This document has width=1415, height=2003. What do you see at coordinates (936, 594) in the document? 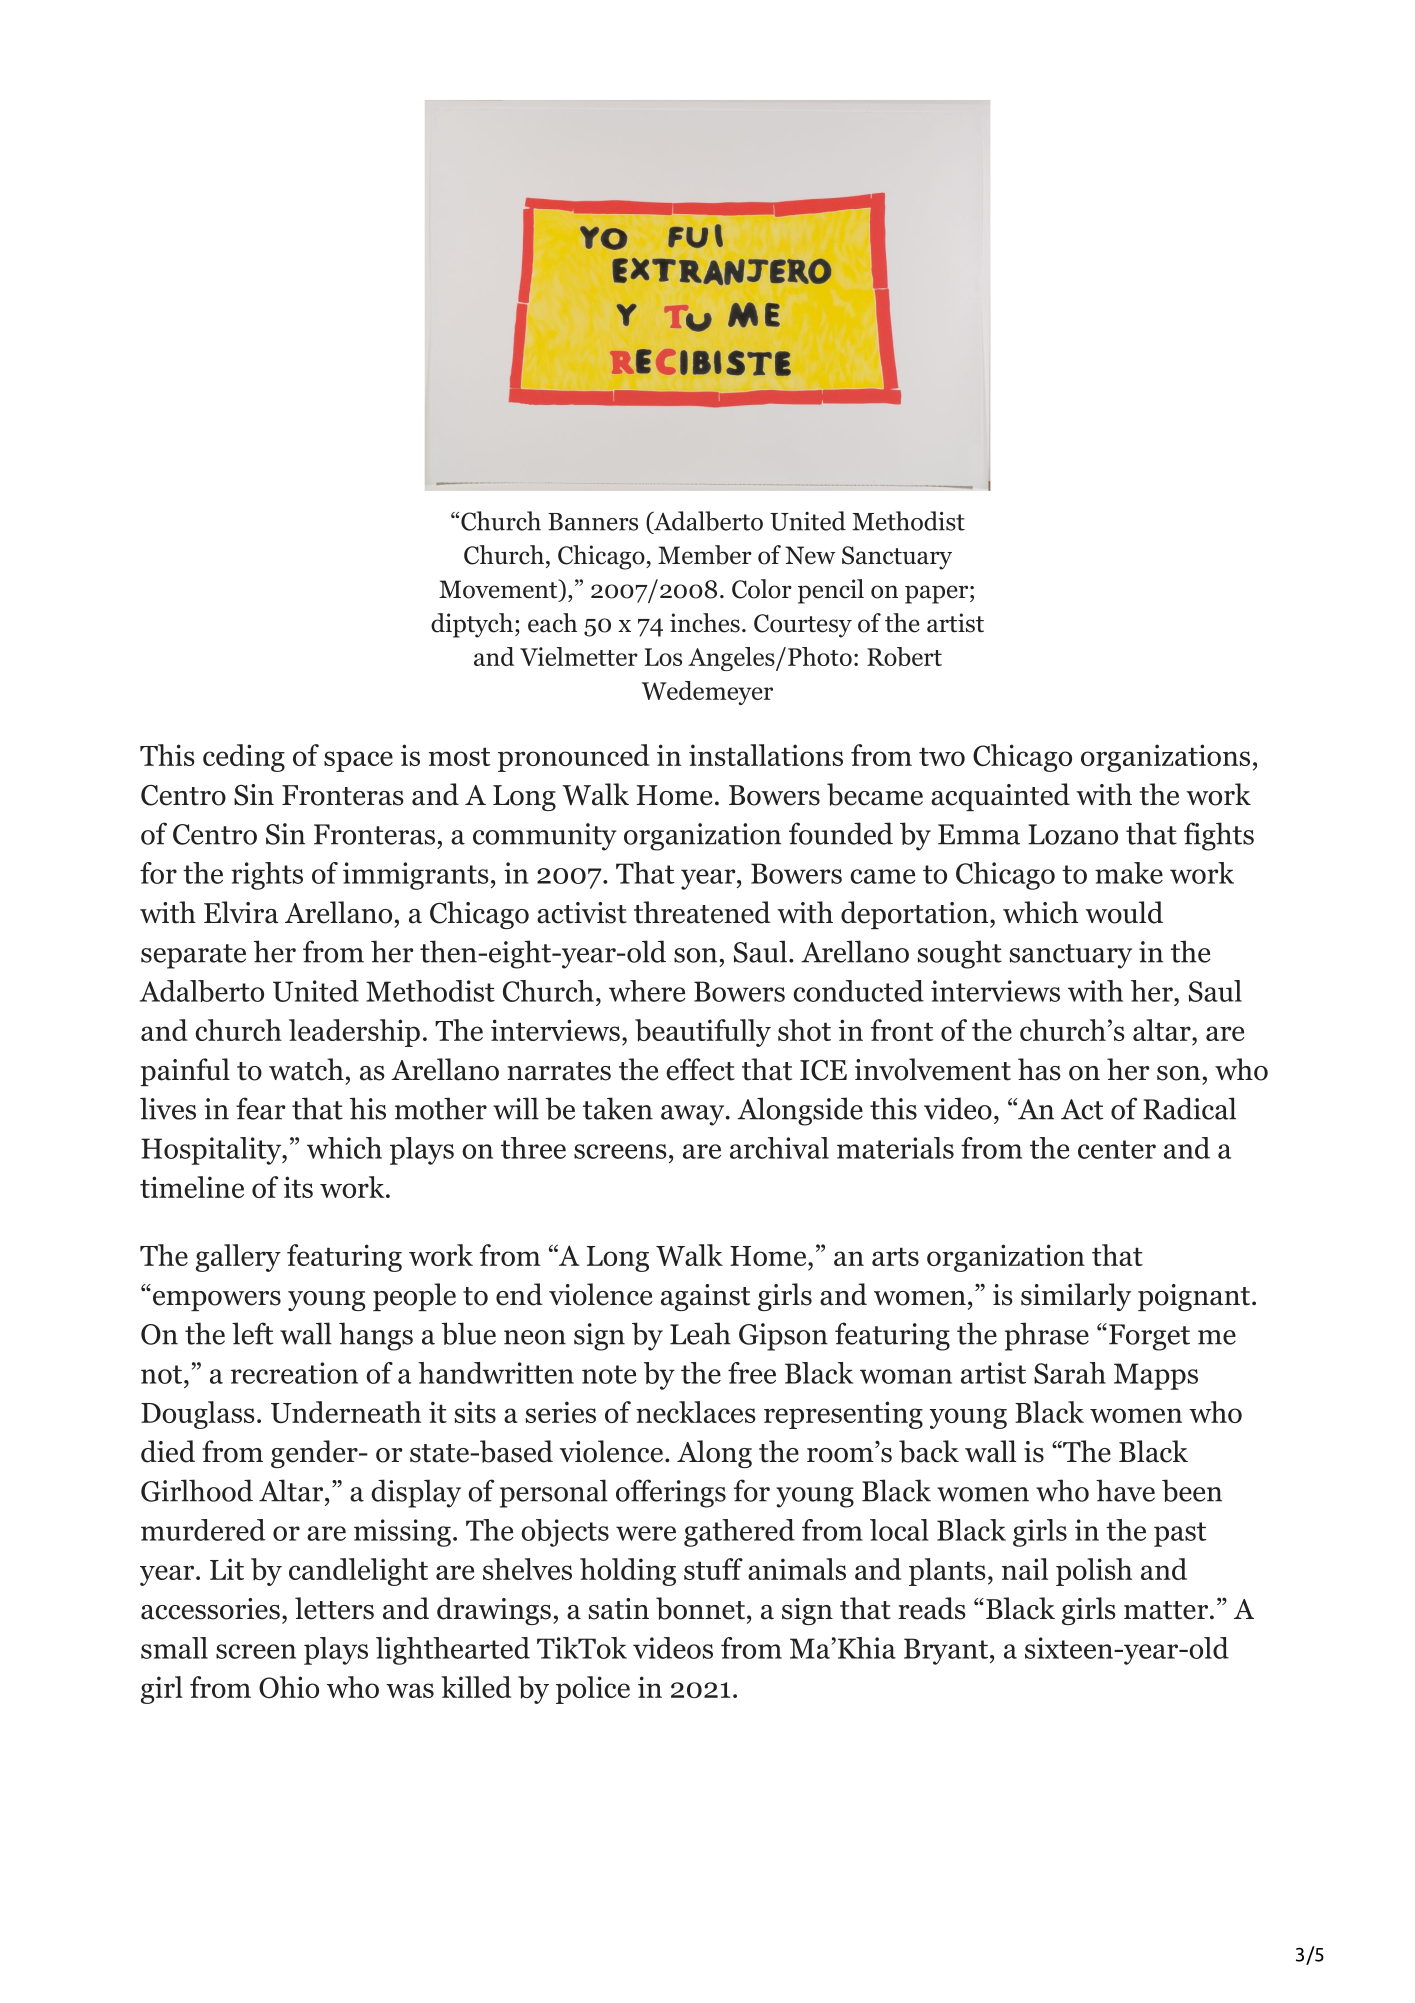
I see `paper` at bounding box center [936, 594].
